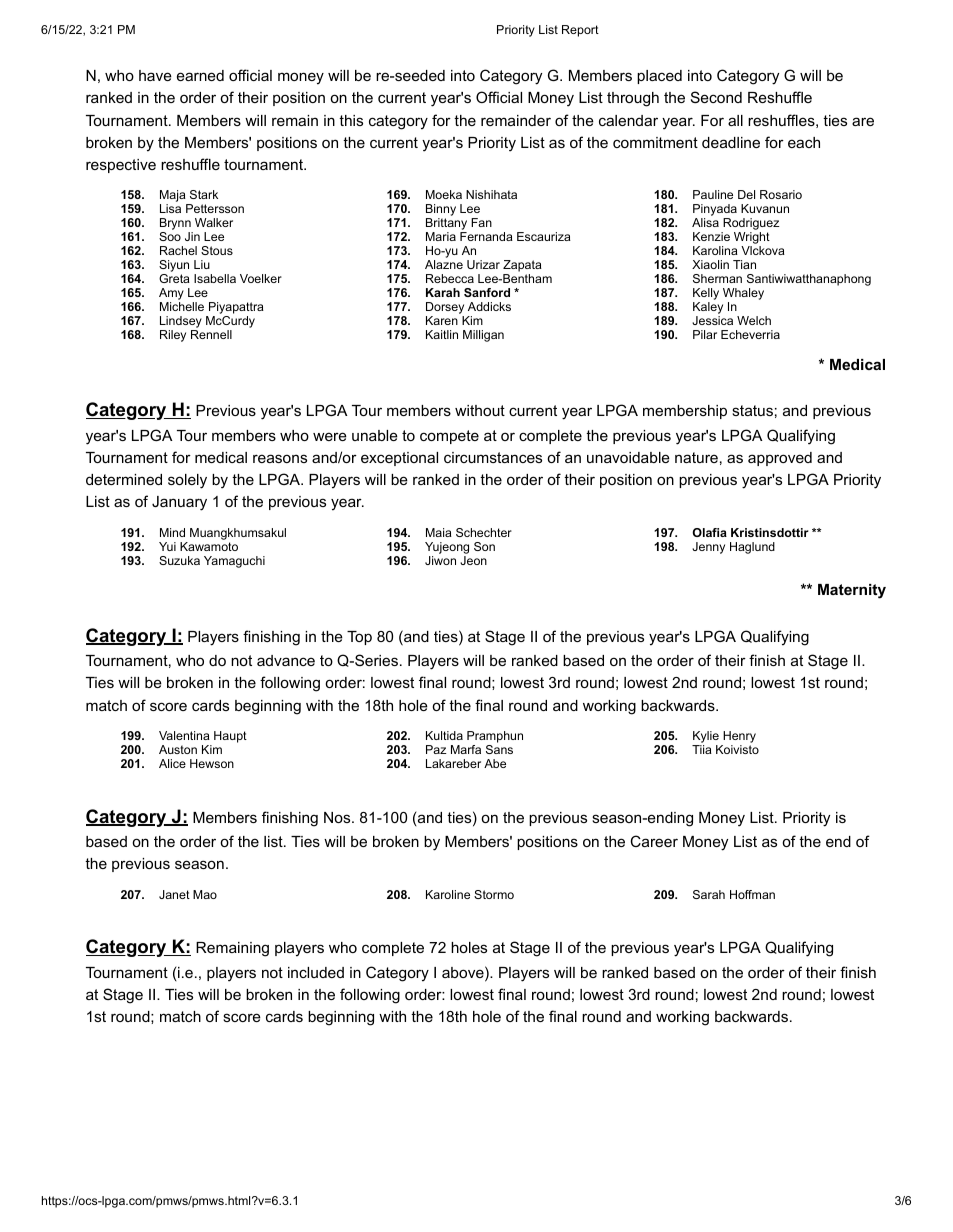 This document has height=1232, width=953. I want to click on January, so click(179, 503).
